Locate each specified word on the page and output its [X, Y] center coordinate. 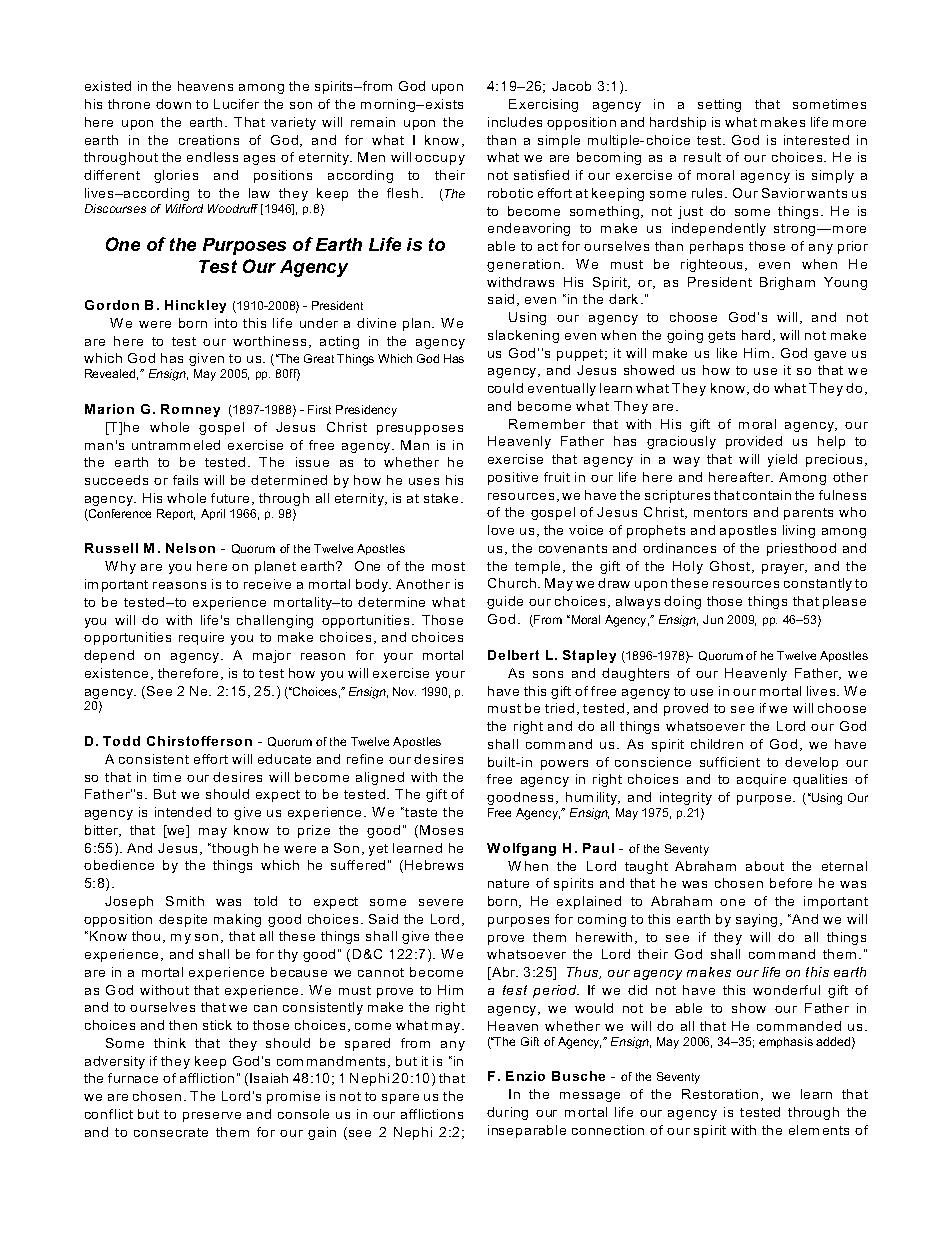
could [505, 388]
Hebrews [432, 866]
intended [183, 812]
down [173, 104]
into [226, 323]
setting [719, 105]
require [201, 638]
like [727, 353]
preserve [212, 1117]
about [765, 866]
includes [515, 122]
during [507, 1113]
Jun [713, 619]
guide [505, 602]
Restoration [720, 1094]
